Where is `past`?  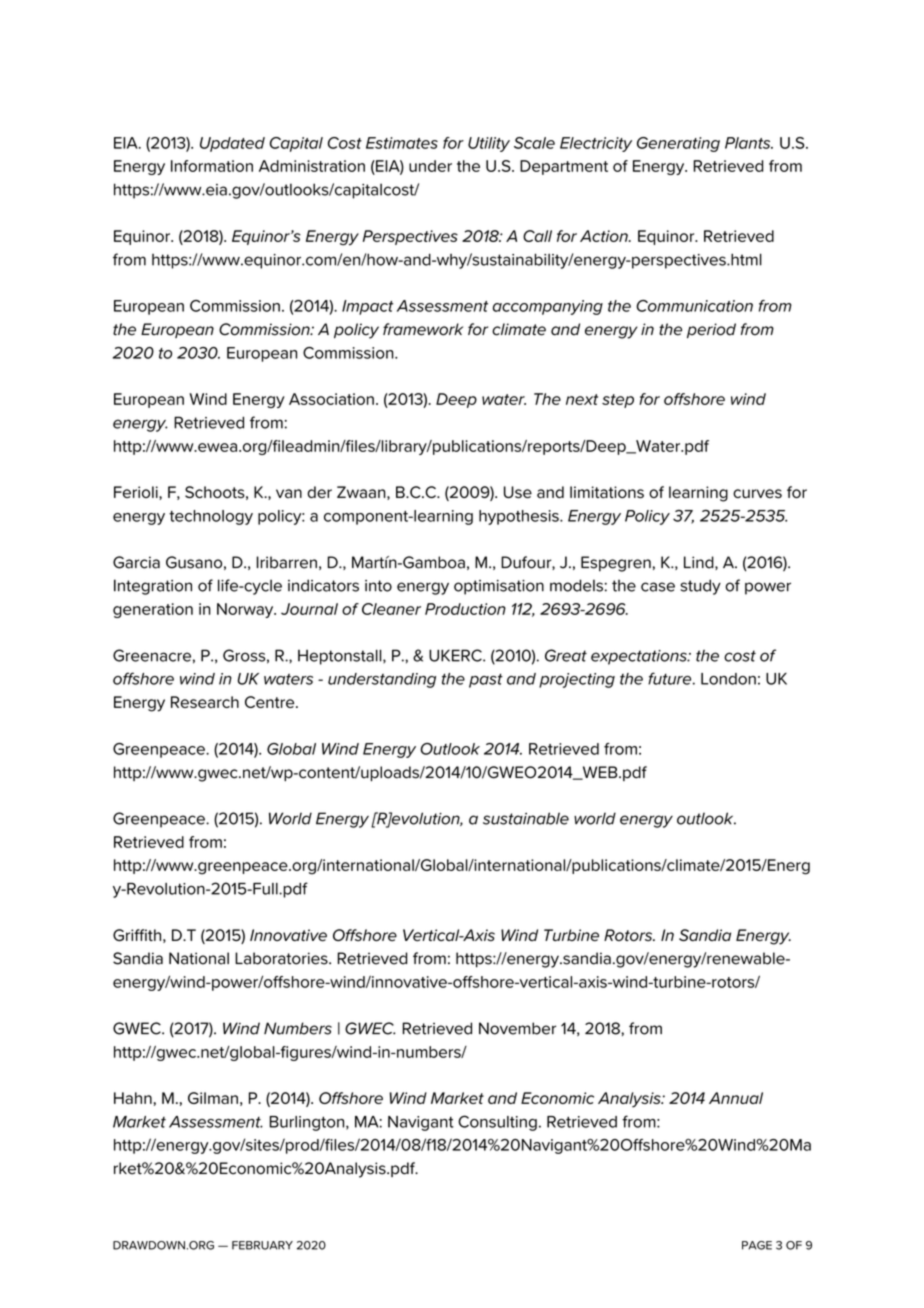
past is located at coordinates (486, 680).
